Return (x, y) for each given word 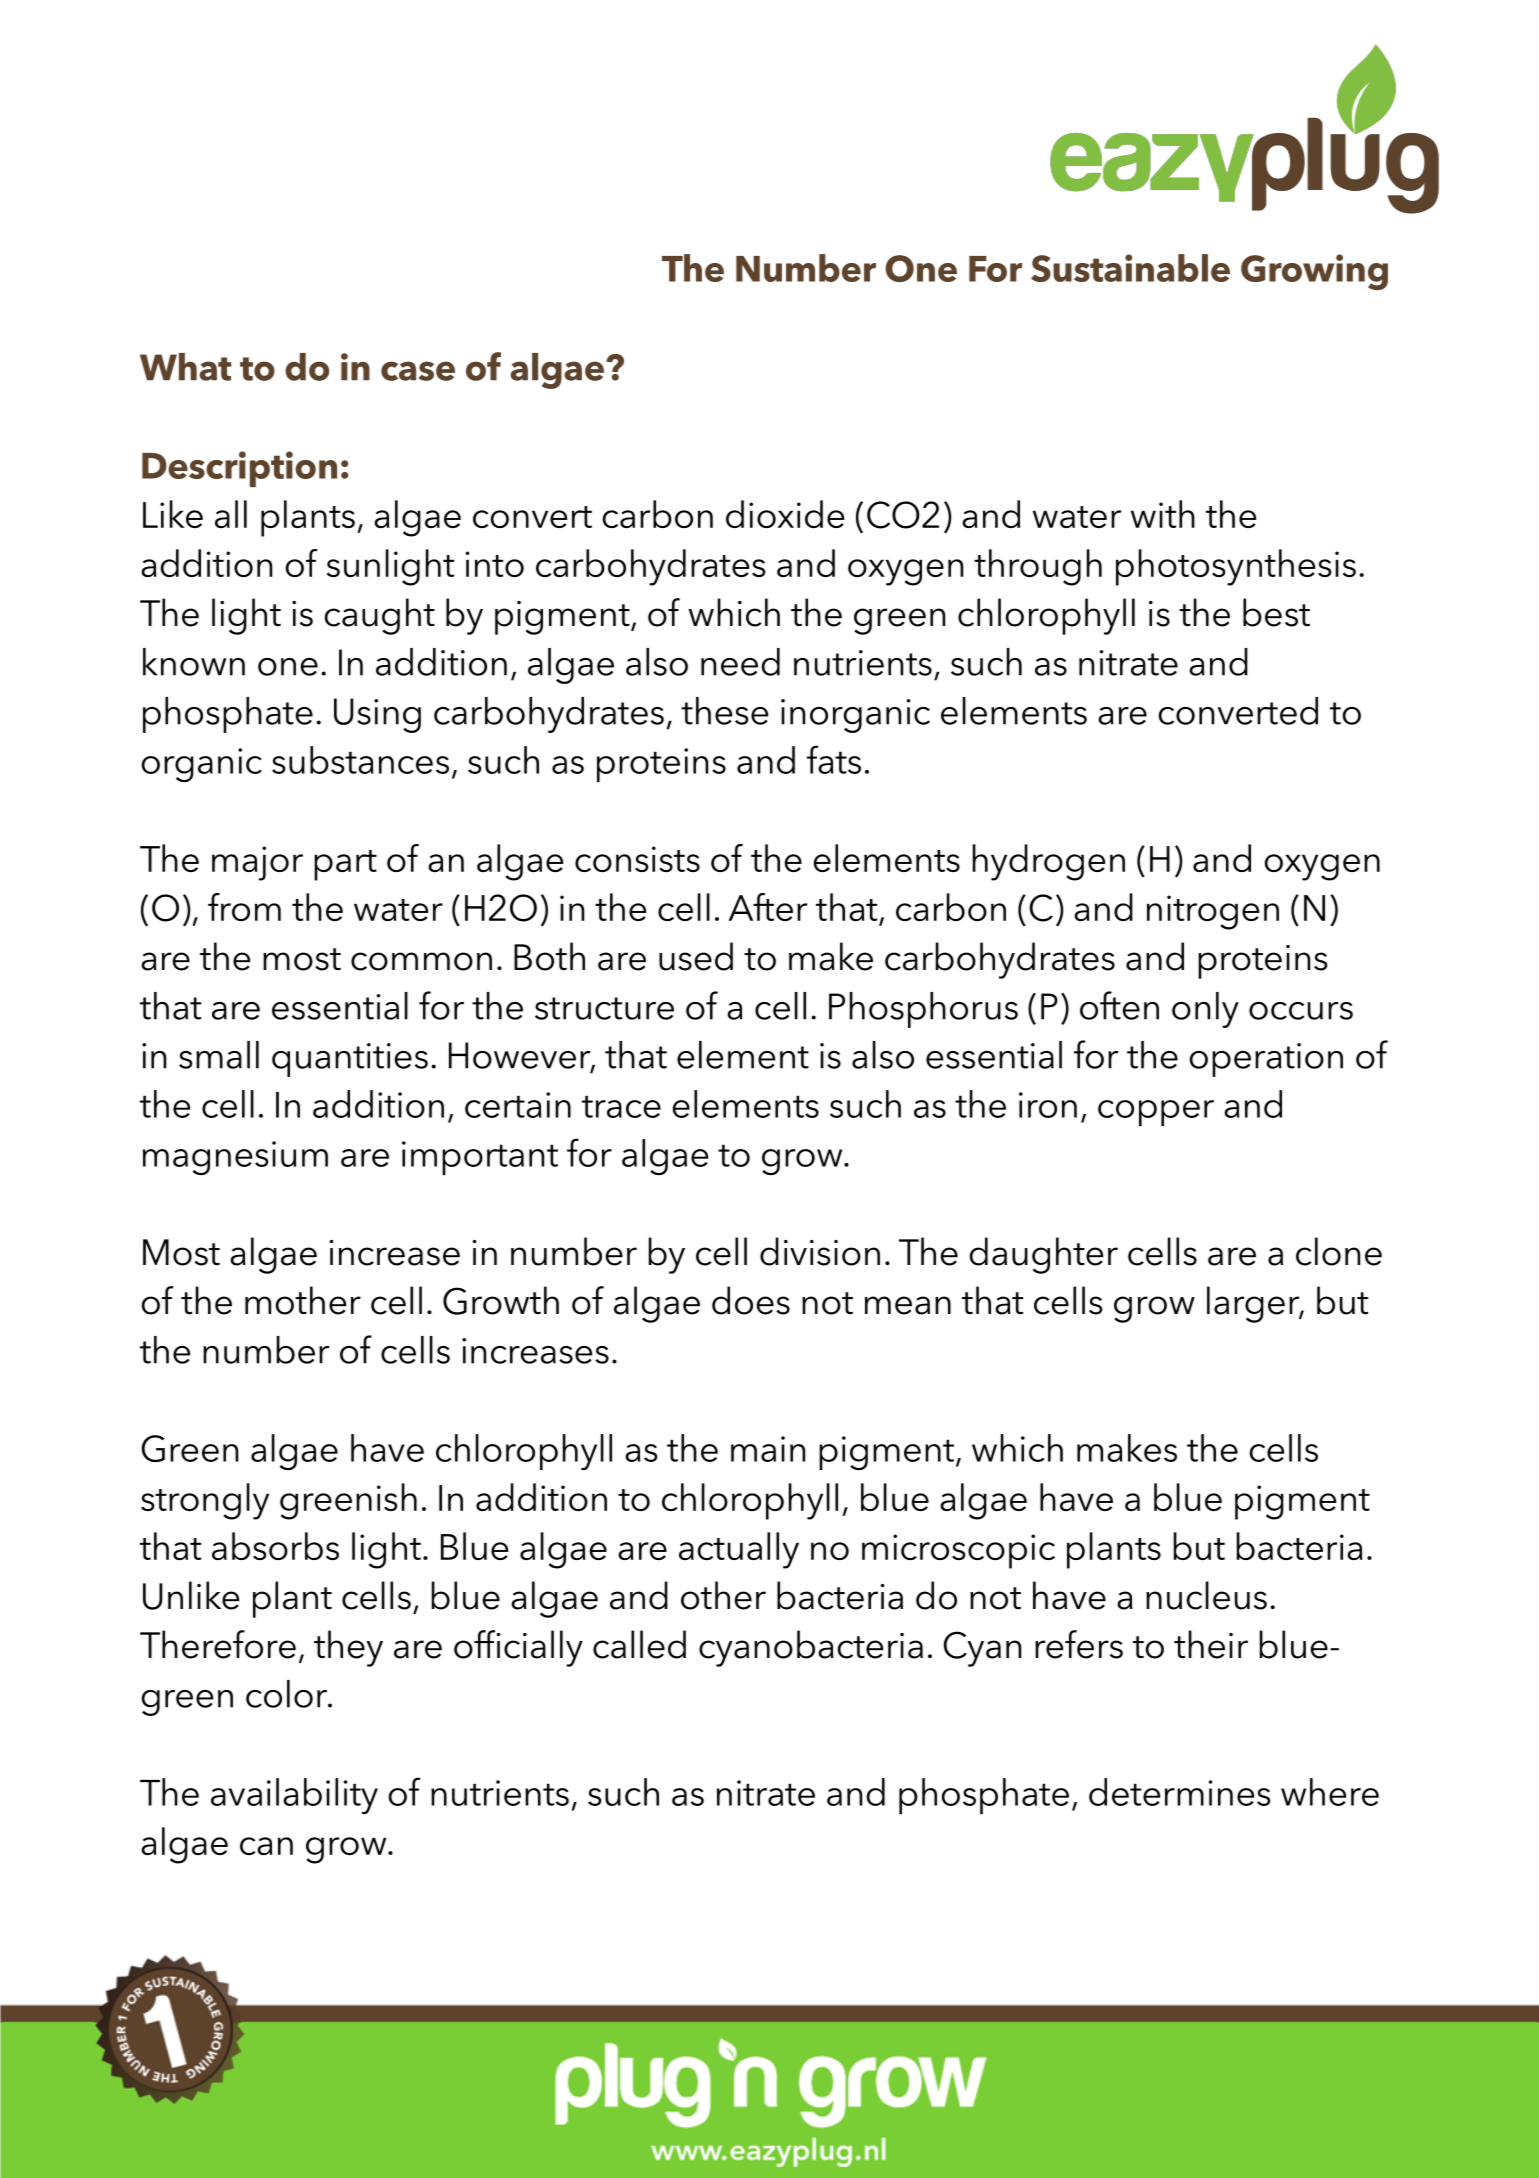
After (768, 907)
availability (294, 1796)
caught (379, 616)
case (418, 371)
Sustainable (1130, 268)
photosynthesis (1236, 567)
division (820, 1251)
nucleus (1206, 1595)
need (740, 662)
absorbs (275, 1546)
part (345, 865)
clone (1339, 1251)
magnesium (235, 1158)
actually (739, 1550)
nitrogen (1213, 912)
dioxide (785, 514)
